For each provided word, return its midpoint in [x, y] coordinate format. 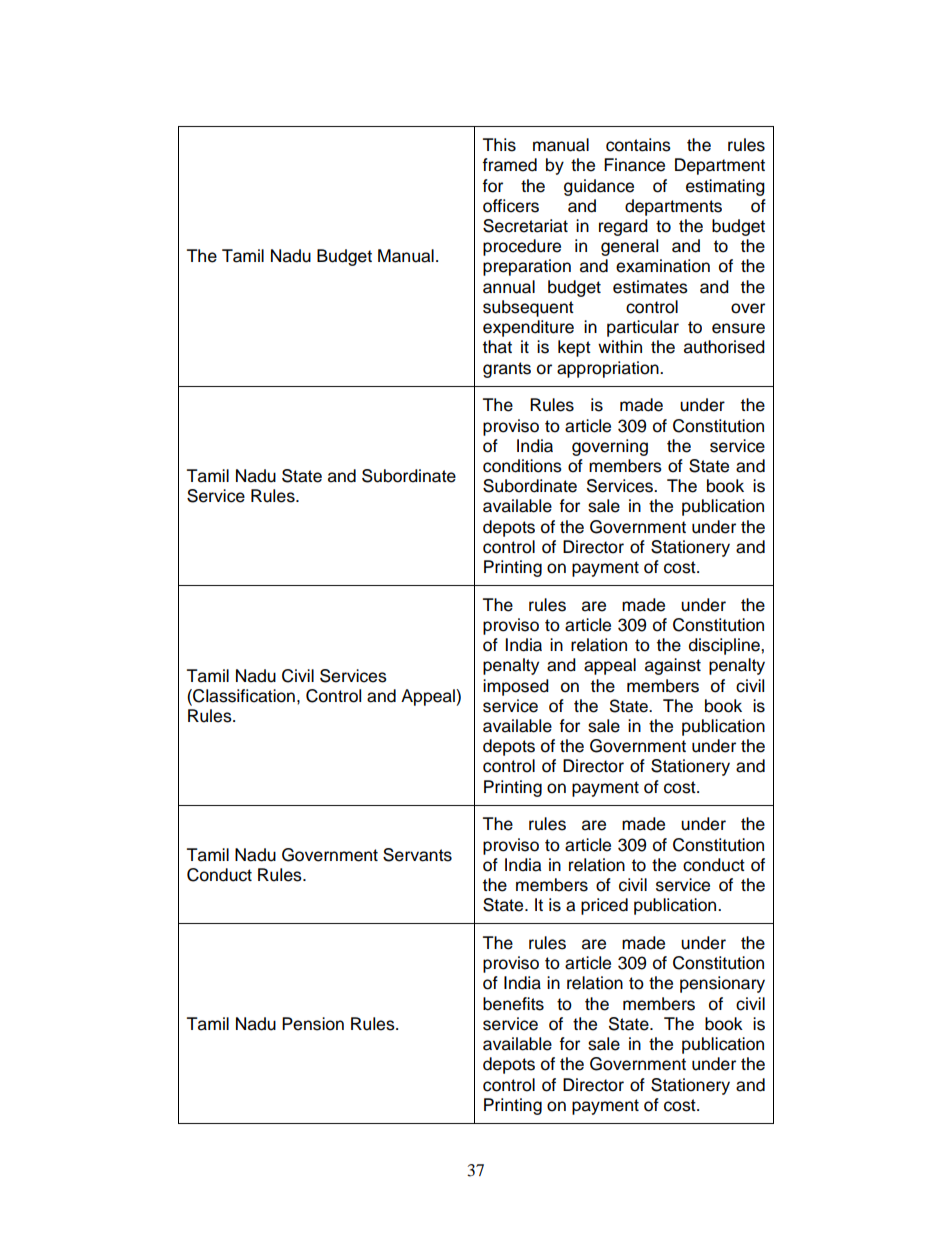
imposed [516, 687]
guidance [599, 187]
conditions [522, 466]
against [673, 666]
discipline [725, 646]
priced [604, 906]
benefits [513, 1004]
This [499, 145]
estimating [725, 187]
